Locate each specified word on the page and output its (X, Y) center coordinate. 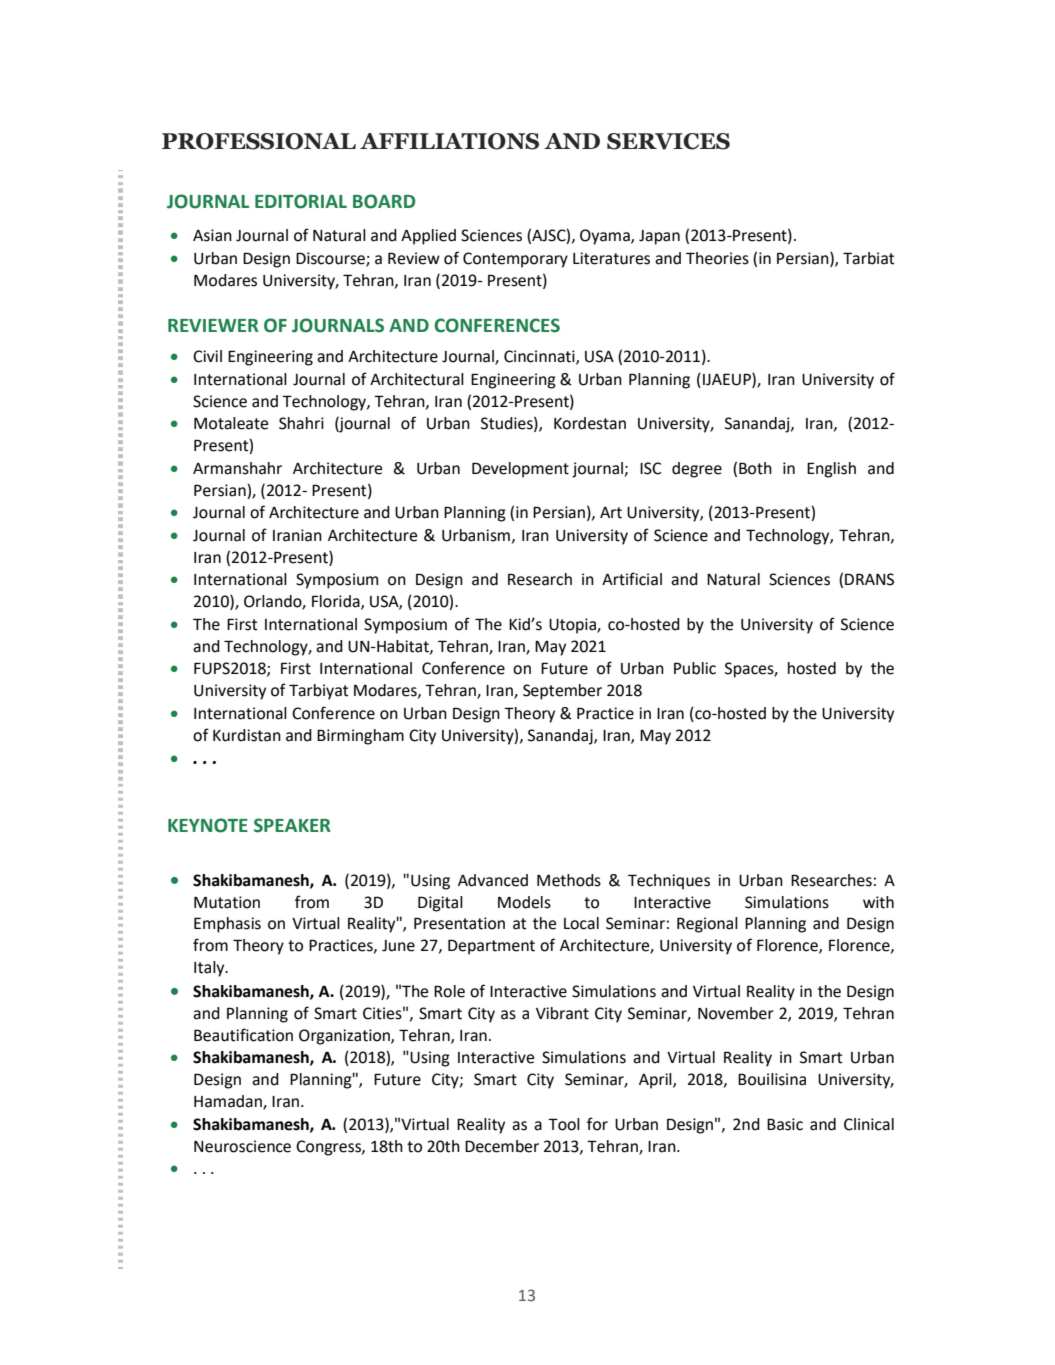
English (831, 470)
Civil (207, 356)
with (878, 902)
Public (695, 668)
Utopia (573, 626)
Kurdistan (247, 735)
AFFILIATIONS (449, 141)
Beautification (243, 1035)
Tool (564, 1124)
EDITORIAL (301, 201)
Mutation (227, 902)
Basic (785, 1124)
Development (520, 470)
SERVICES (668, 141)
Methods (569, 880)
